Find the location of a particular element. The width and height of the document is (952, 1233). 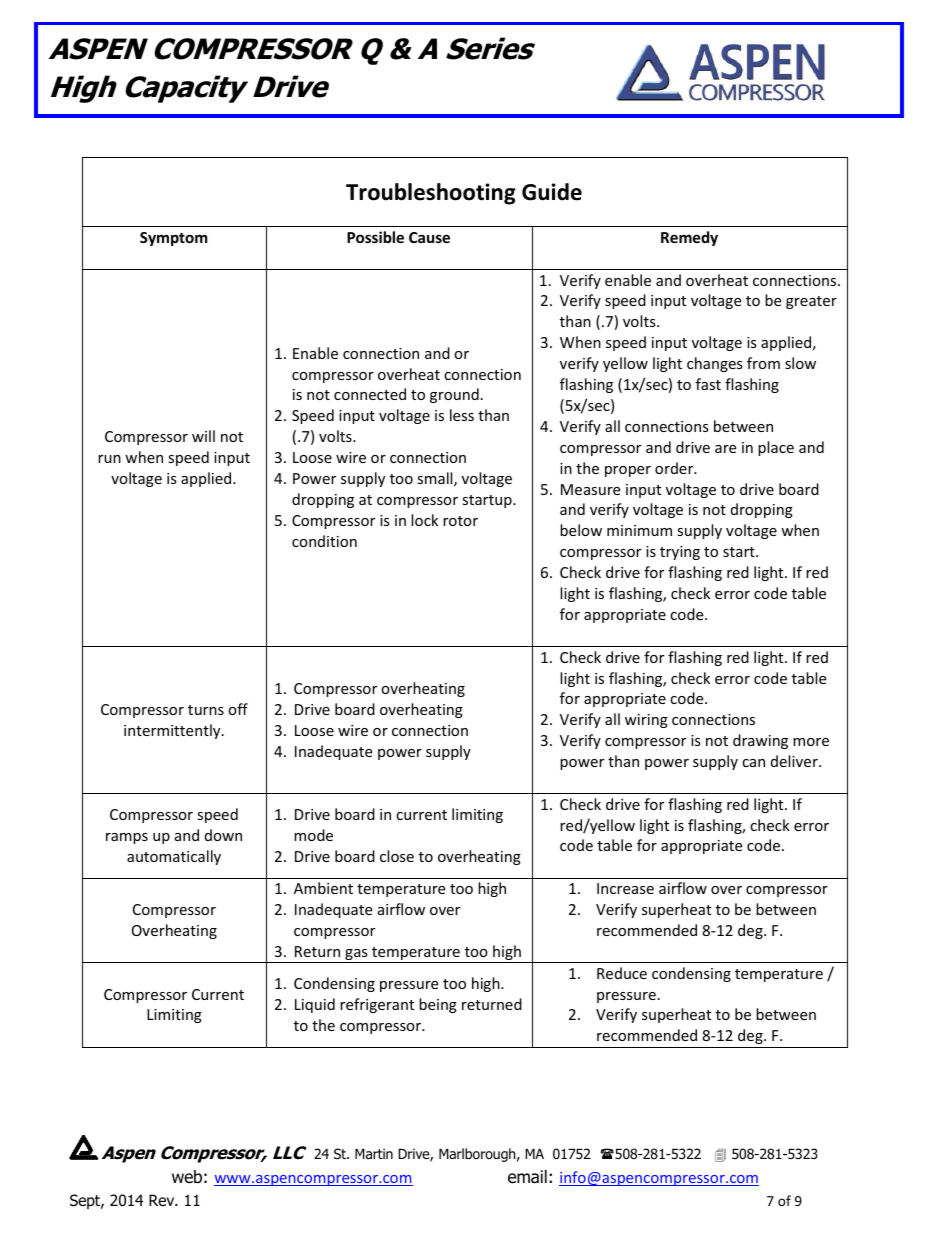

drawing is located at coordinates (760, 741).
